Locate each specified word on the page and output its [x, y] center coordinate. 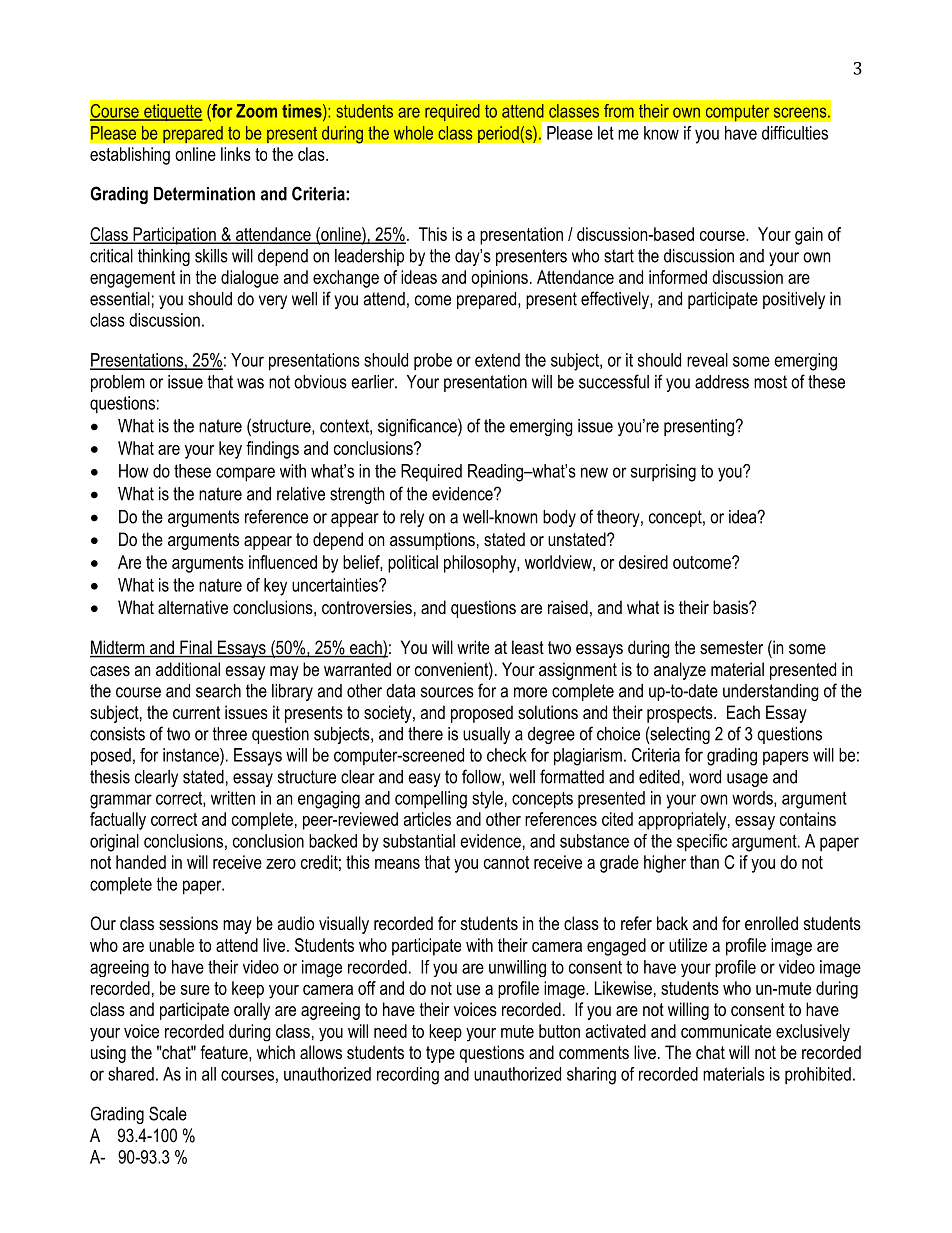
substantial [419, 841]
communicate [726, 1031]
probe [433, 361]
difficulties [795, 133]
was [250, 383]
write [473, 647]
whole [413, 133]
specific [702, 843]
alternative [193, 607]
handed [141, 862]
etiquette [172, 112]
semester [731, 647]
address [722, 382]
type [440, 1054]
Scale [168, 1113]
